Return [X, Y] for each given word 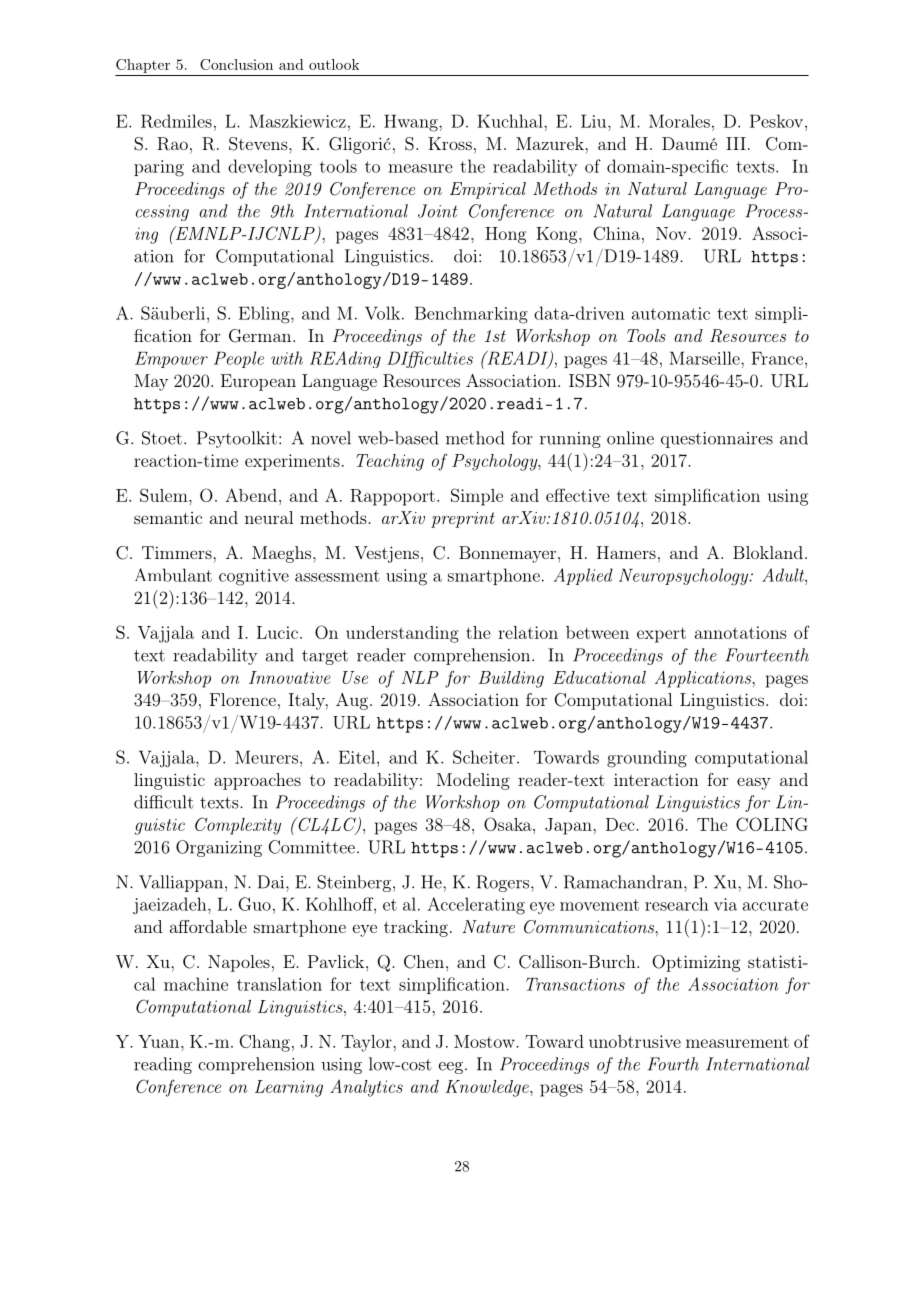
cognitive [254, 577]
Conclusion [236, 64]
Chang [264, 1043]
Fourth [673, 1064]
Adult [784, 575]
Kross [450, 143]
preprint [463, 520]
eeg [451, 1068]
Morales [679, 121]
